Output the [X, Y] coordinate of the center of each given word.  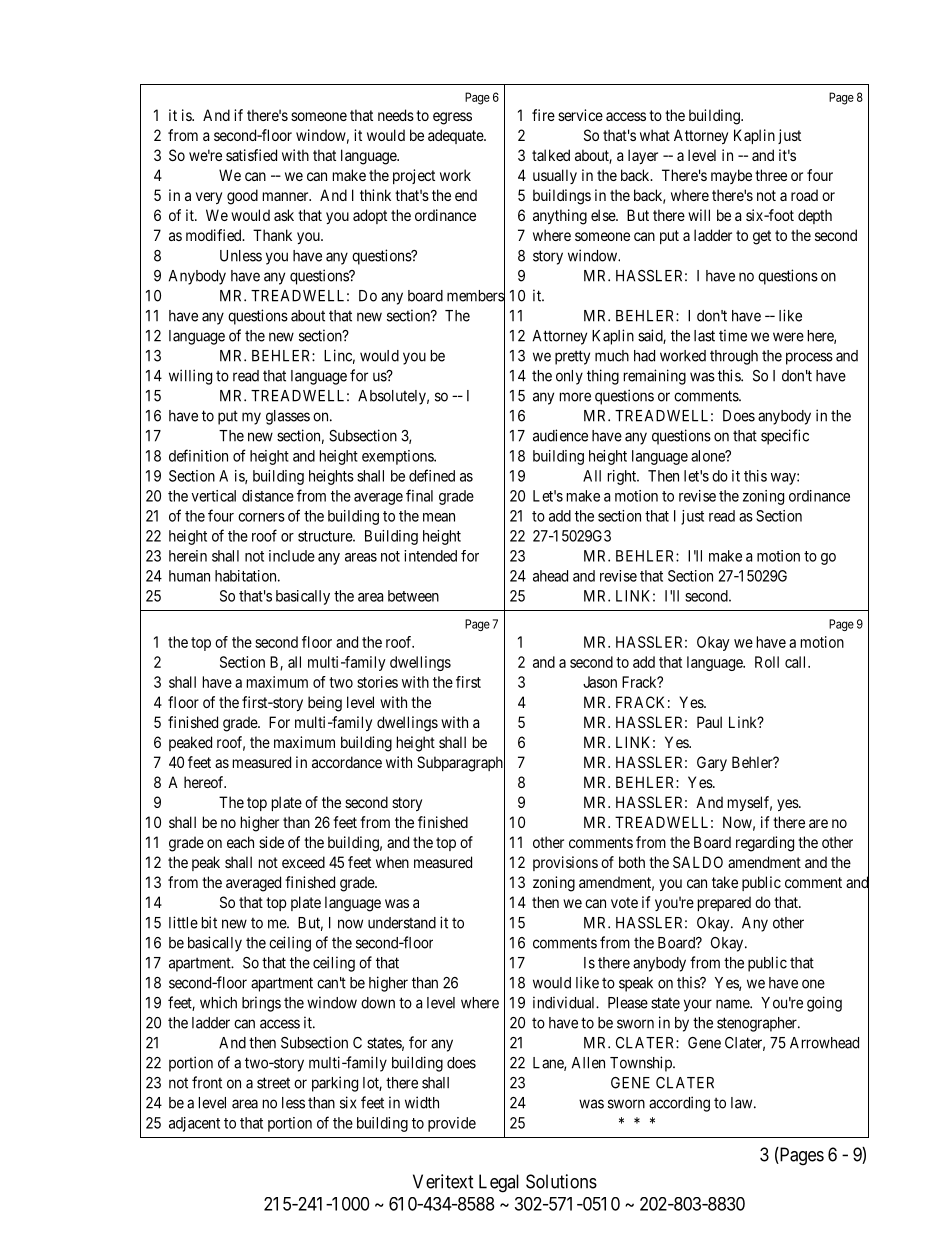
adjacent [194, 1124]
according [679, 1104]
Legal [499, 1183]
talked [551, 155]
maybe [731, 176]
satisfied [251, 155]
